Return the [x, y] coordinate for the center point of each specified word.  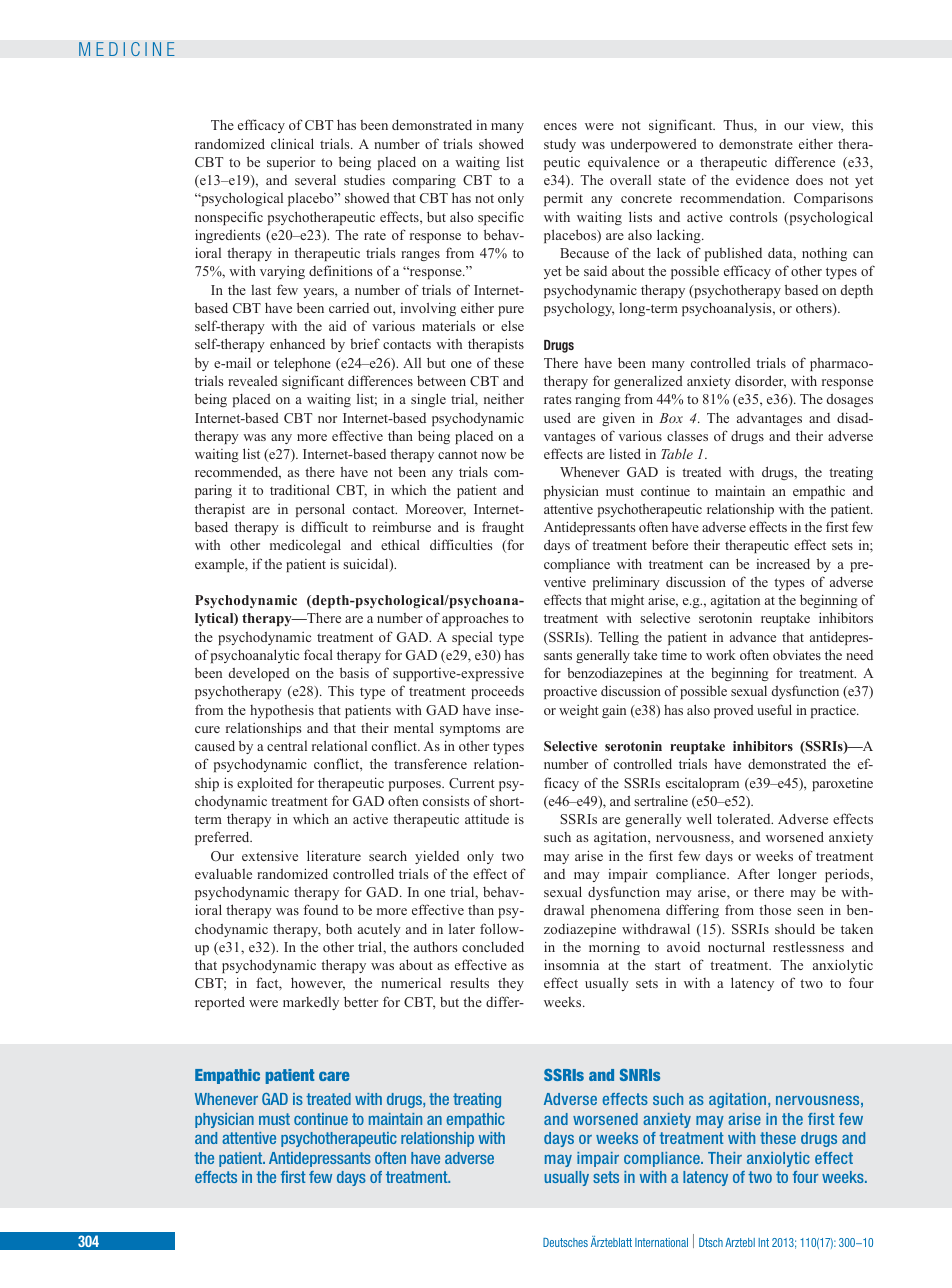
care [334, 1076]
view [827, 126]
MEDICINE [127, 49]
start [668, 965]
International [661, 1242]
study [560, 145]
